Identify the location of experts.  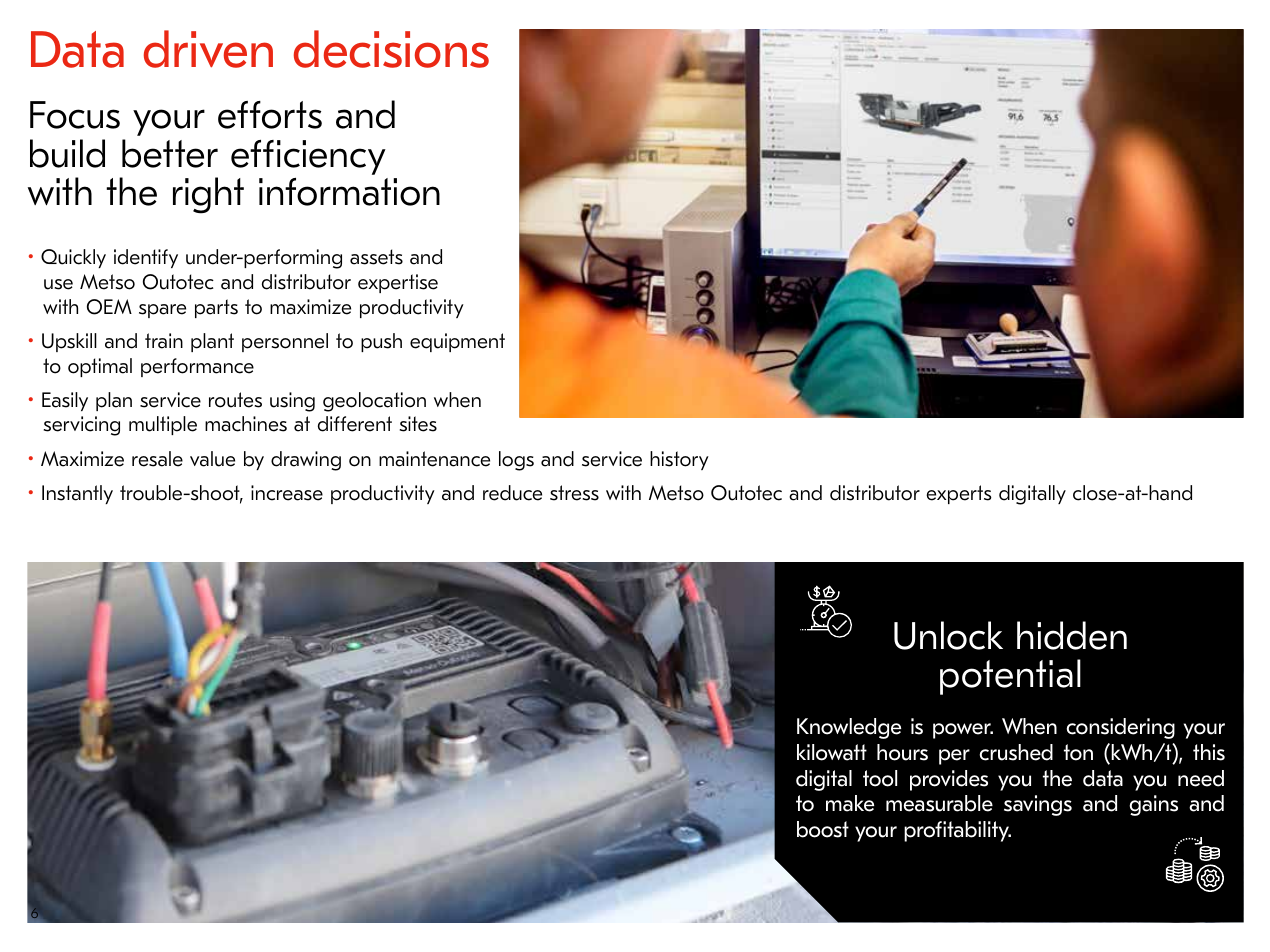
(959, 494).
